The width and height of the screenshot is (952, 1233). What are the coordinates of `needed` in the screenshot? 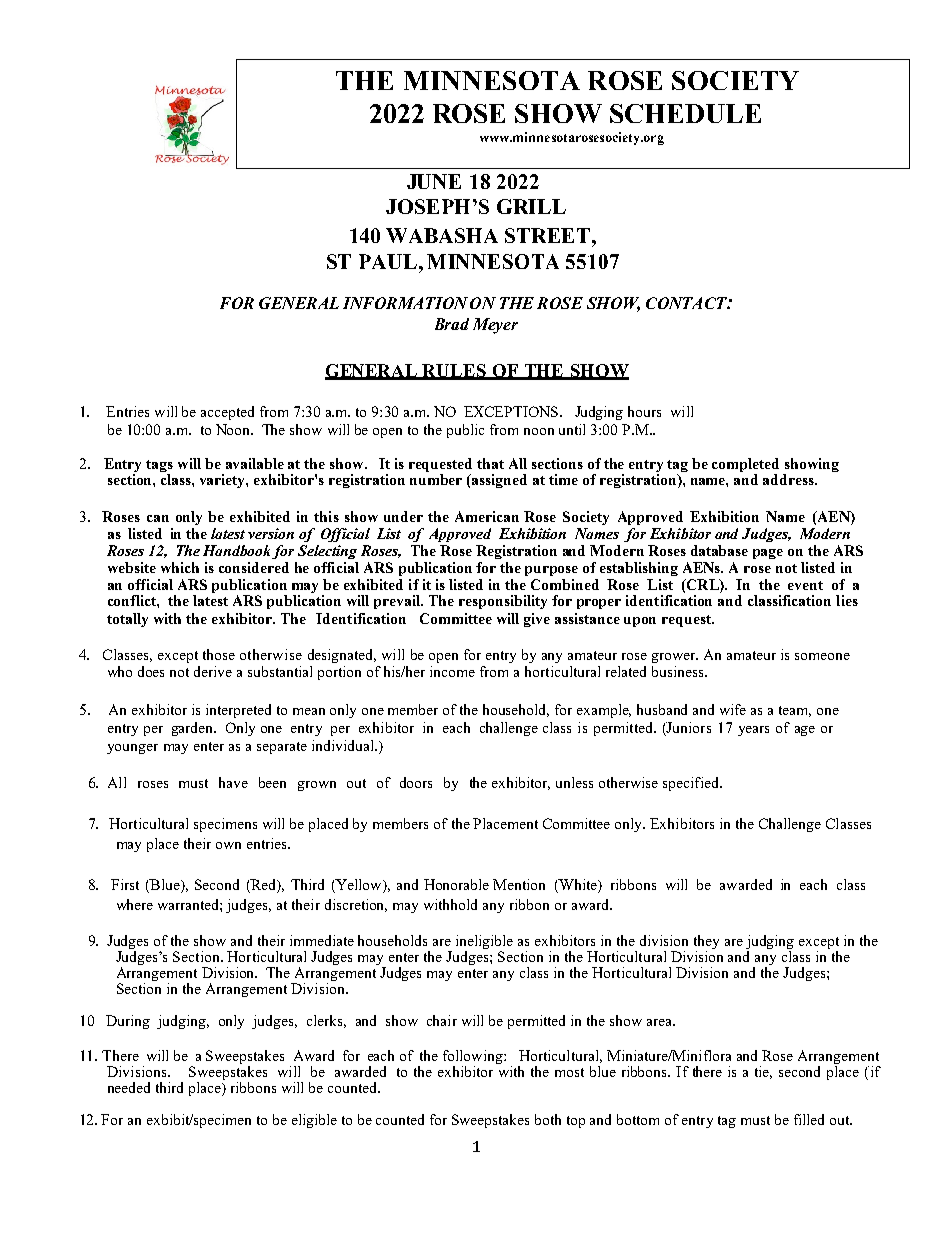 It's located at (129, 1087).
